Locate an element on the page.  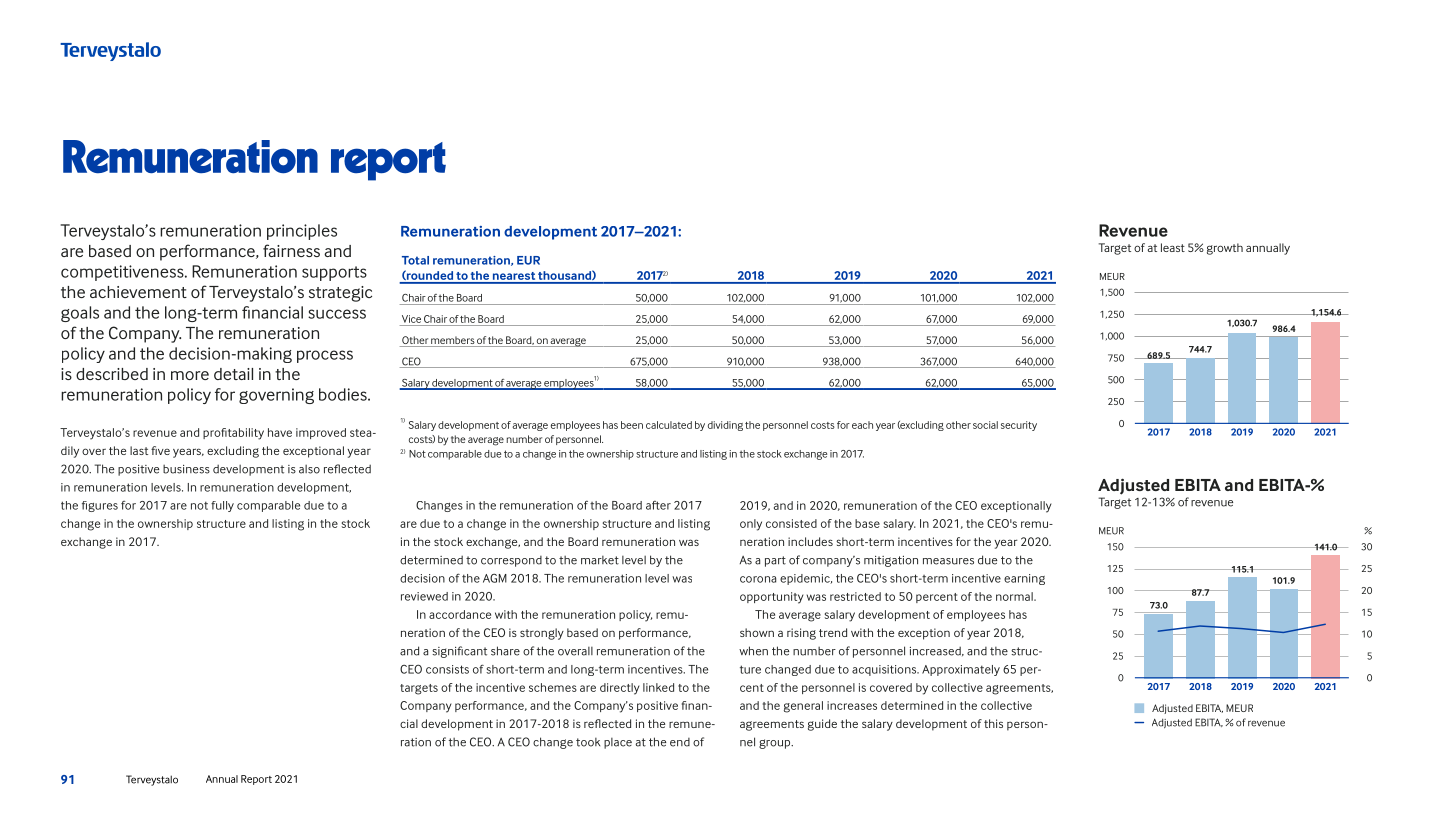
least is located at coordinates (1173, 247).
